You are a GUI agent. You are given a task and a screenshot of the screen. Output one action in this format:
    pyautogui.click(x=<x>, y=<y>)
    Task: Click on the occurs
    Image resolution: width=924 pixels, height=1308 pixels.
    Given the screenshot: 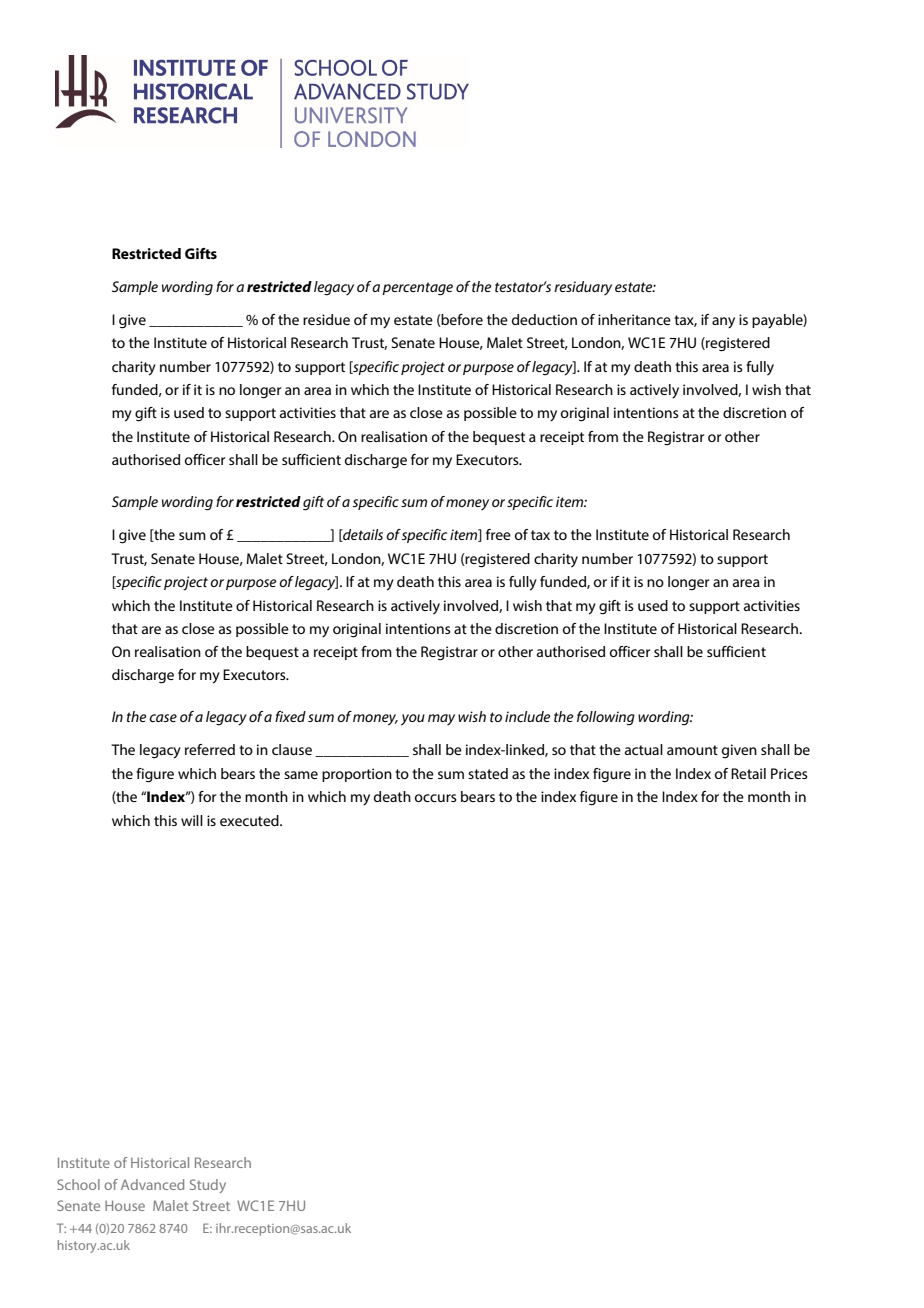 What is the action you would take?
    pyautogui.click(x=436, y=798)
